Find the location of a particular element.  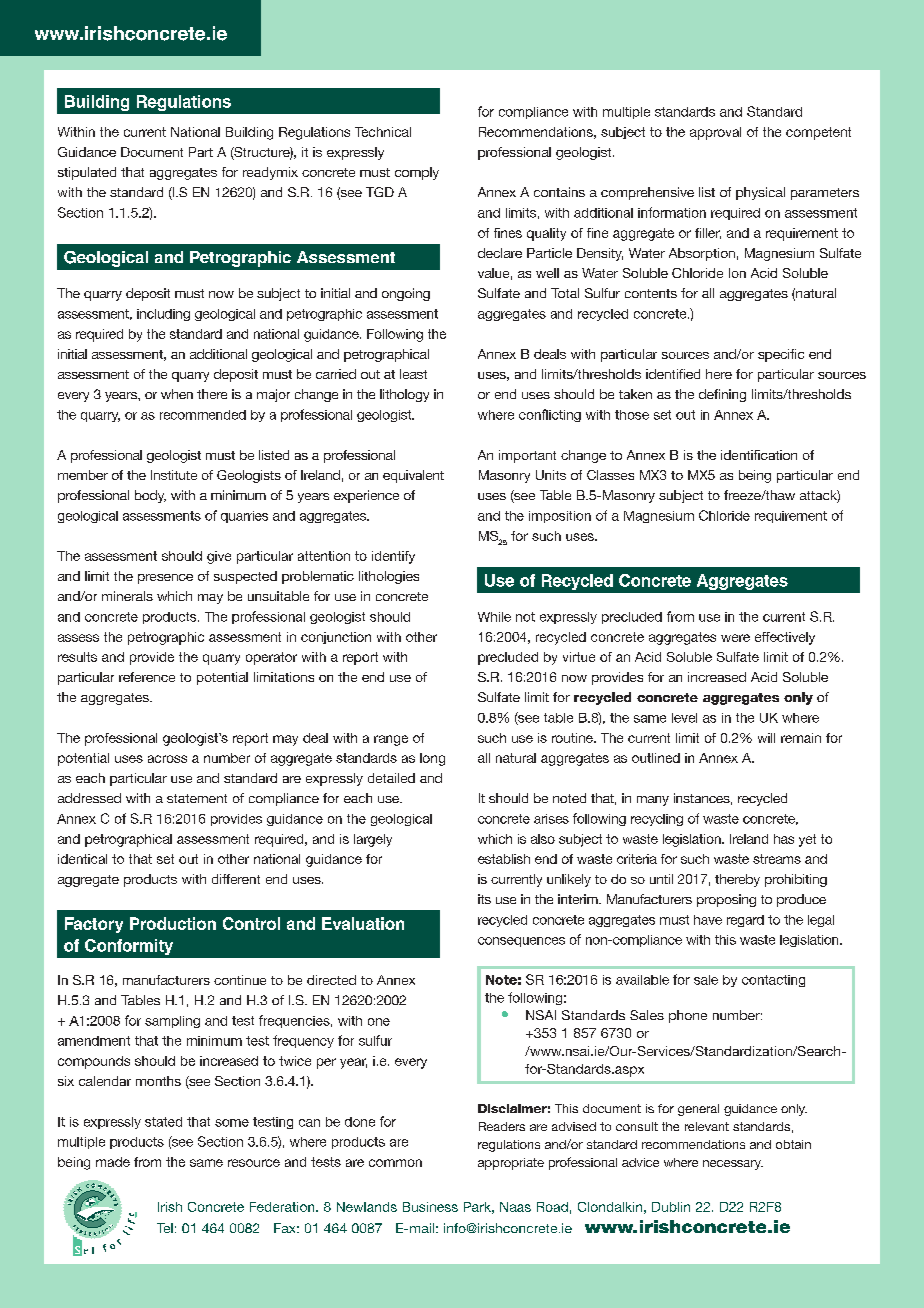

establish is located at coordinates (504, 859).
